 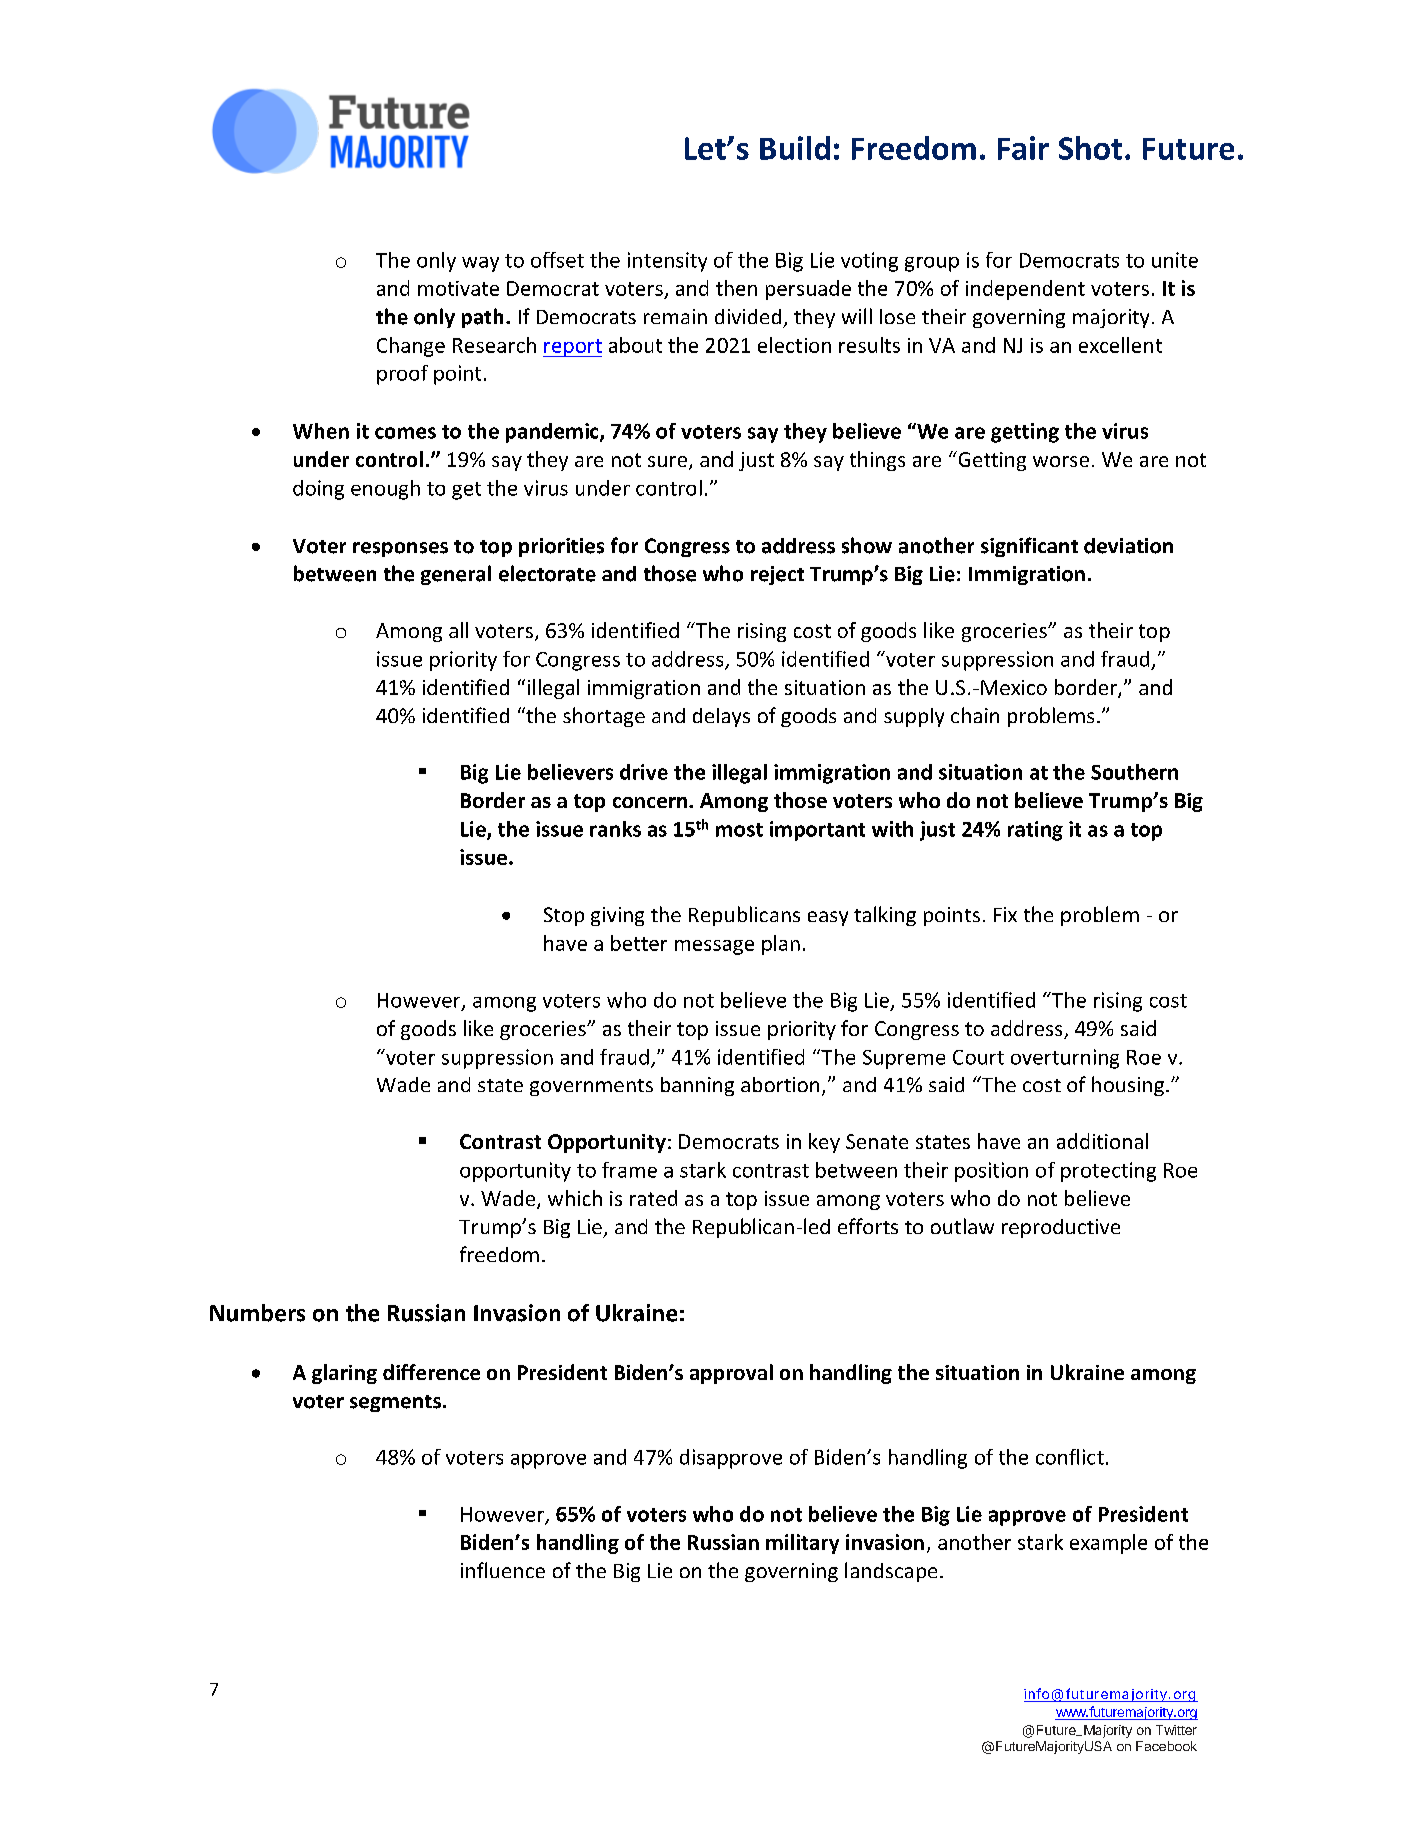 I want to click on glaring, so click(x=344, y=1374).
